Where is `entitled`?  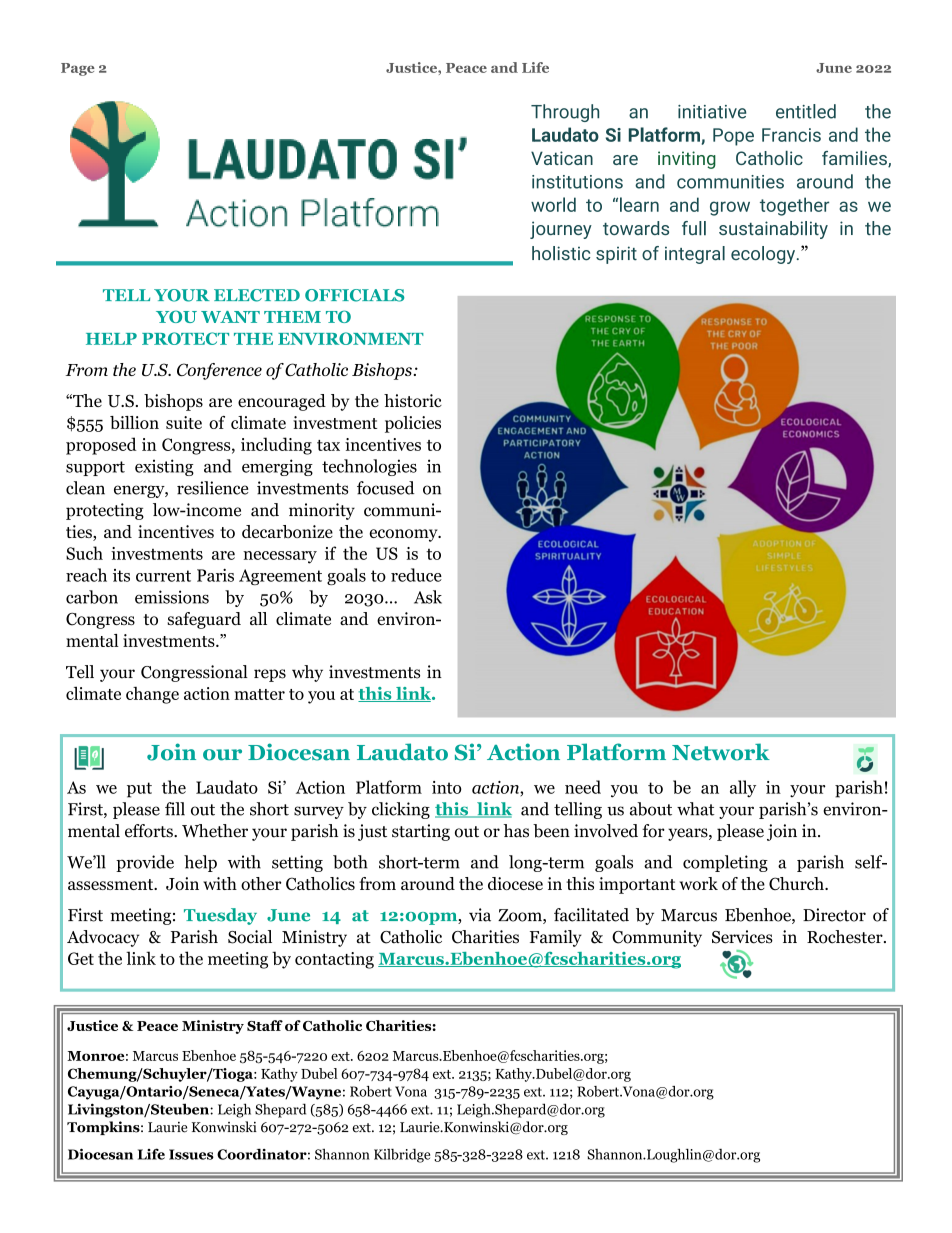
entitled is located at coordinates (806, 111).
